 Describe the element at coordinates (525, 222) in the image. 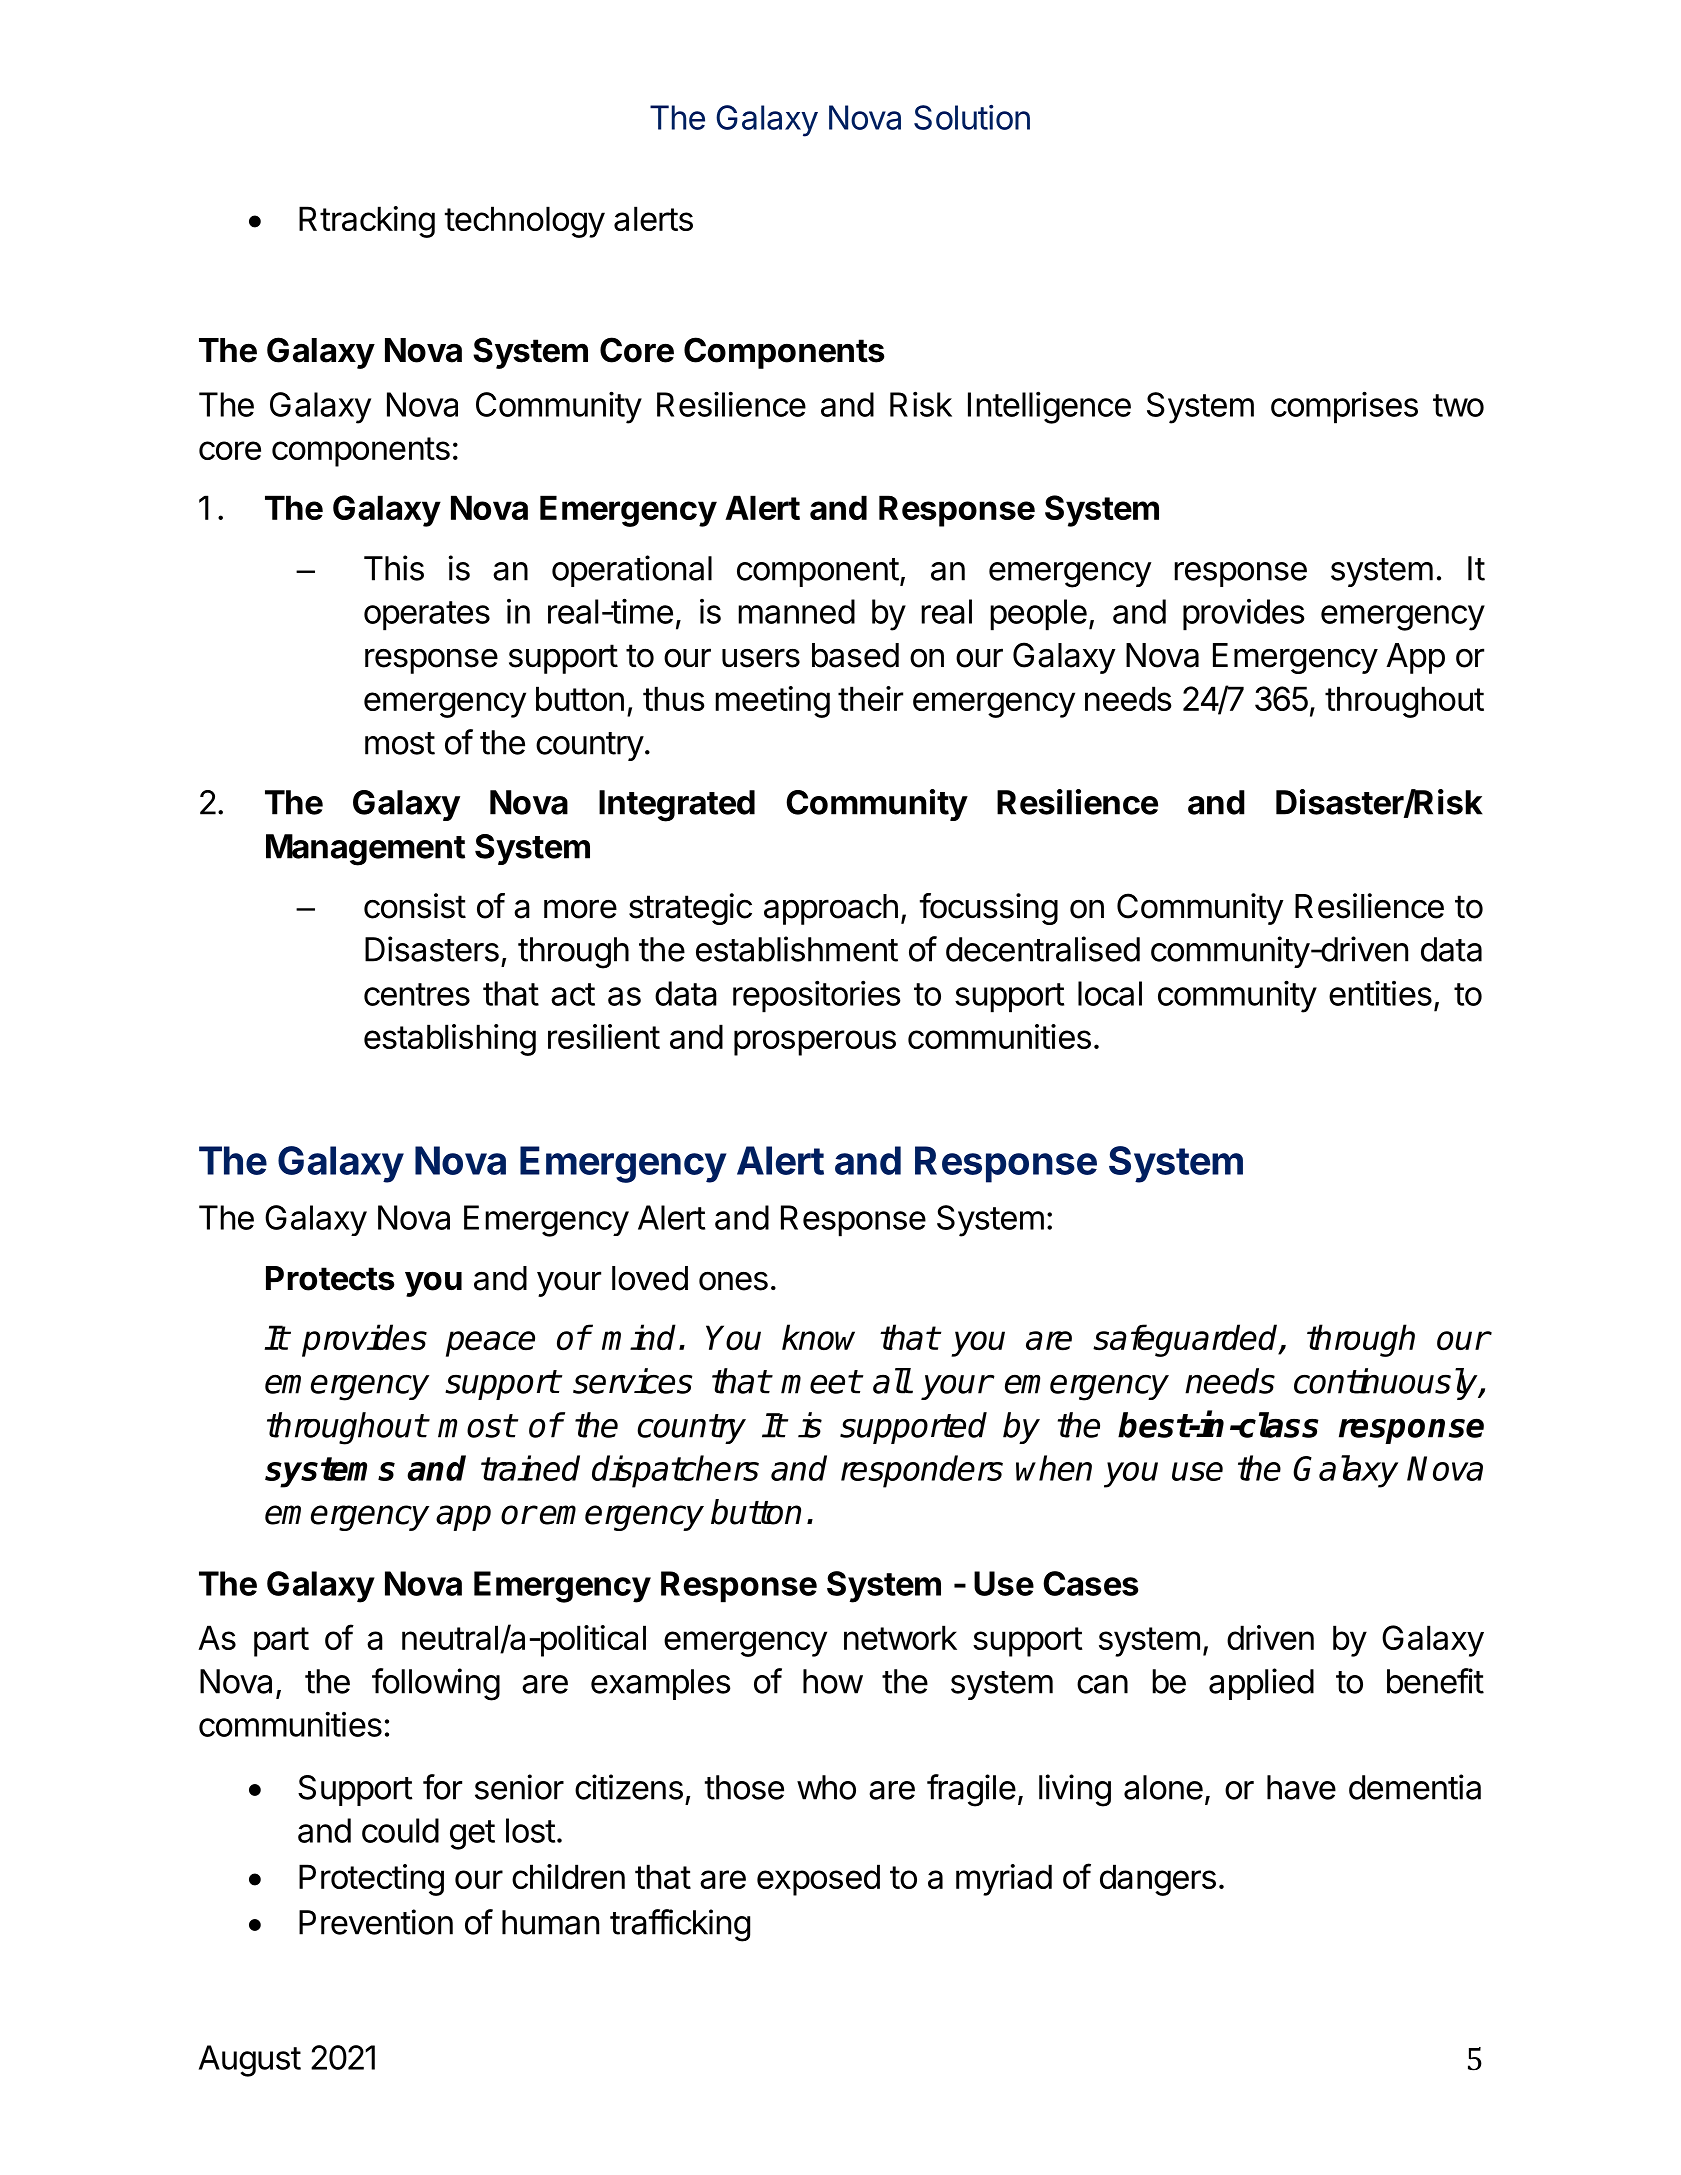

I see `technology` at that location.
